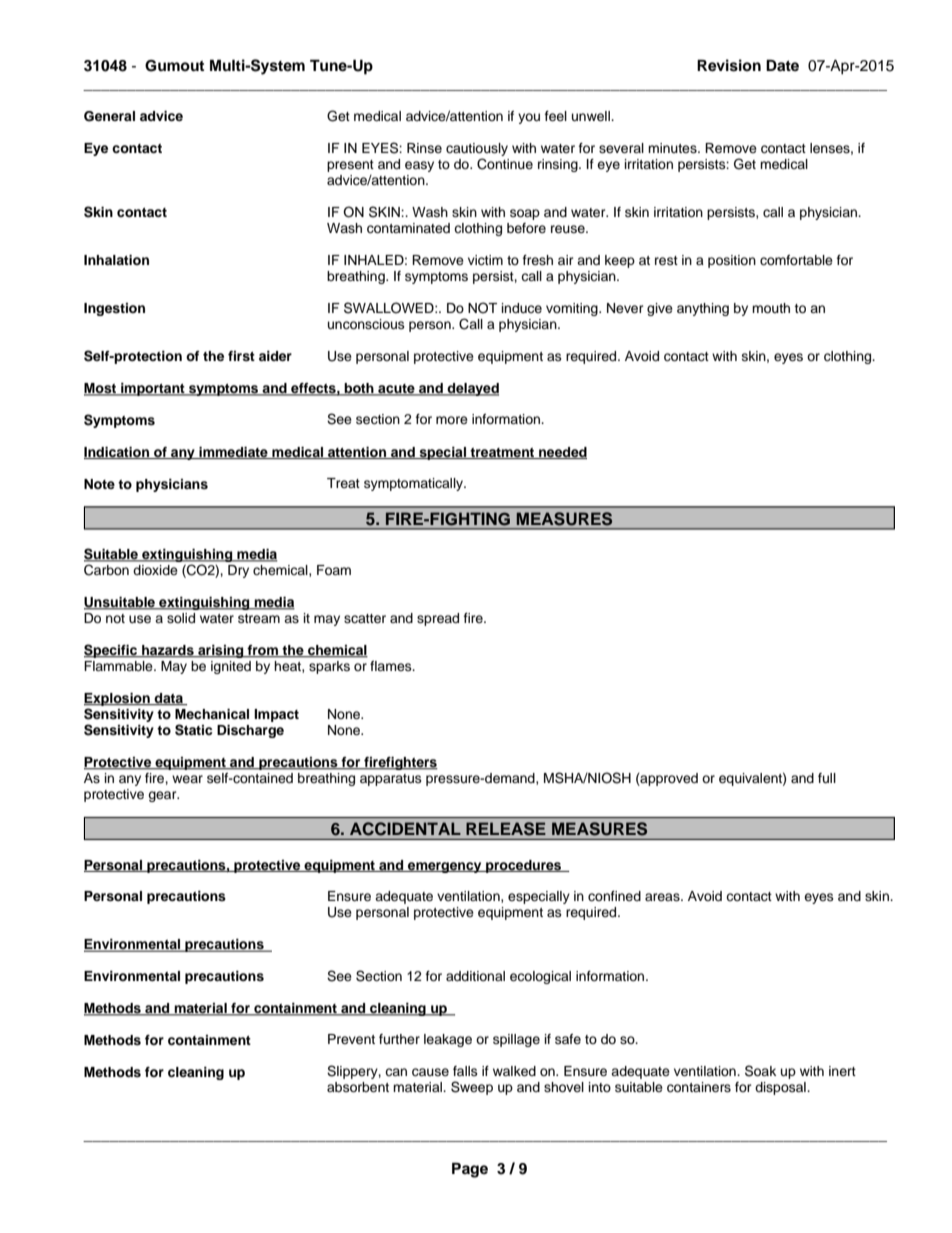 The image size is (952, 1233). I want to click on hazards, so click(168, 651).
